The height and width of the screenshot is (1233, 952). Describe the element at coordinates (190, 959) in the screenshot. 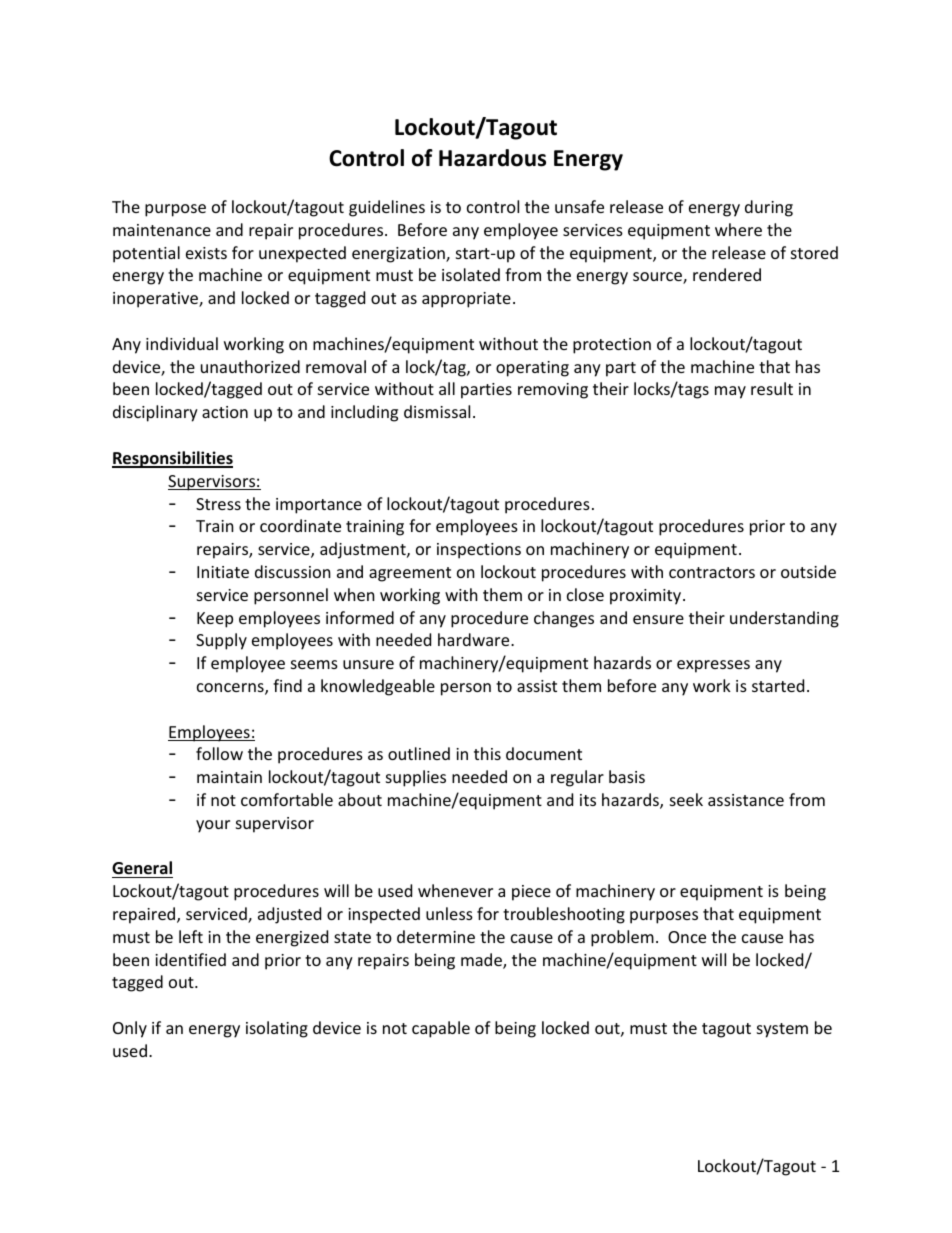

I see `identified` at that location.
